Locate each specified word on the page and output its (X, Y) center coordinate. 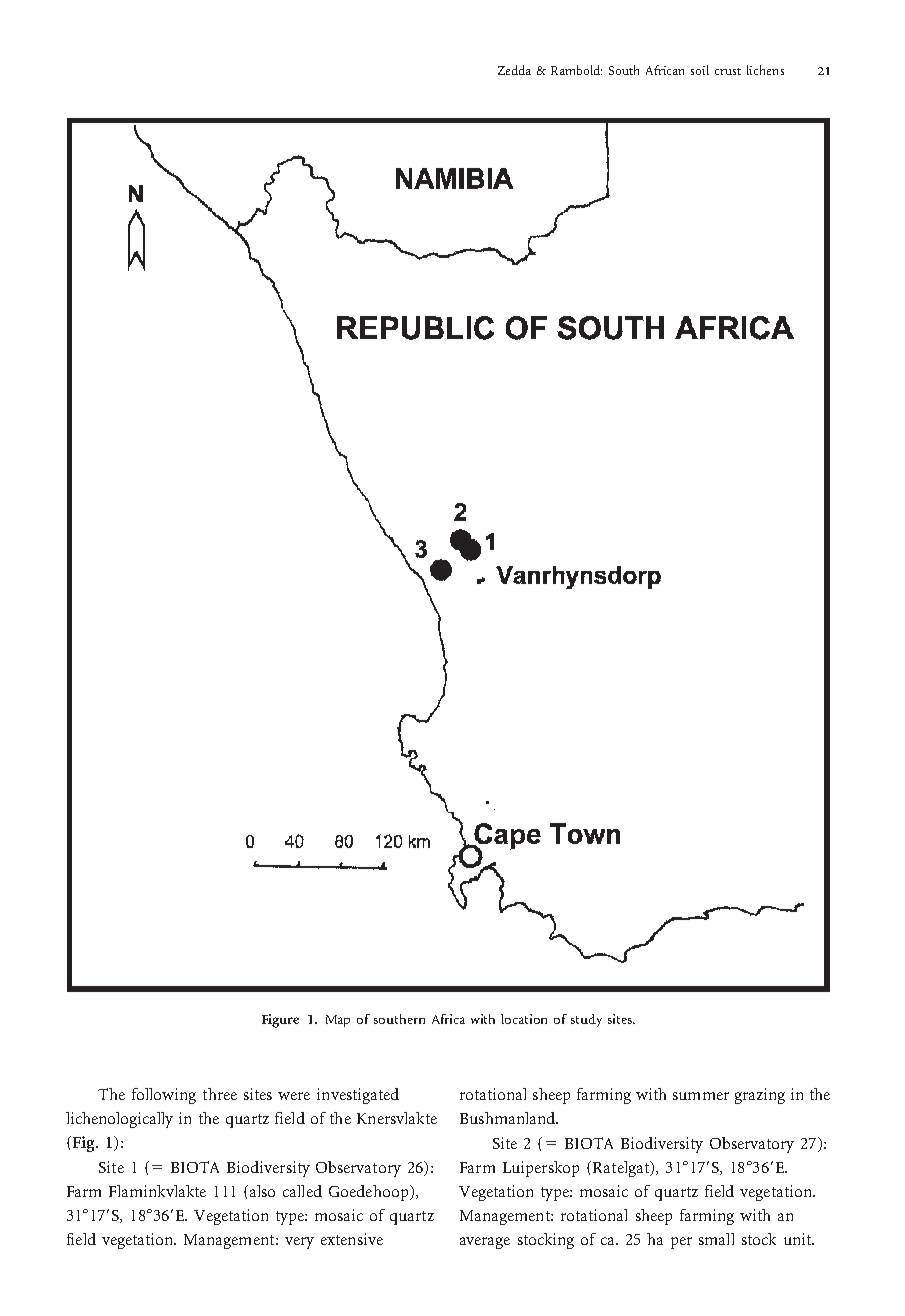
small (716, 1239)
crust (728, 71)
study (586, 1020)
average (485, 1243)
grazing (760, 1096)
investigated (358, 1096)
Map (338, 1021)
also (262, 1191)
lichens (765, 70)
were (294, 1096)
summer (701, 1096)
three (220, 1094)
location (524, 1019)
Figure (280, 1021)
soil (700, 70)
